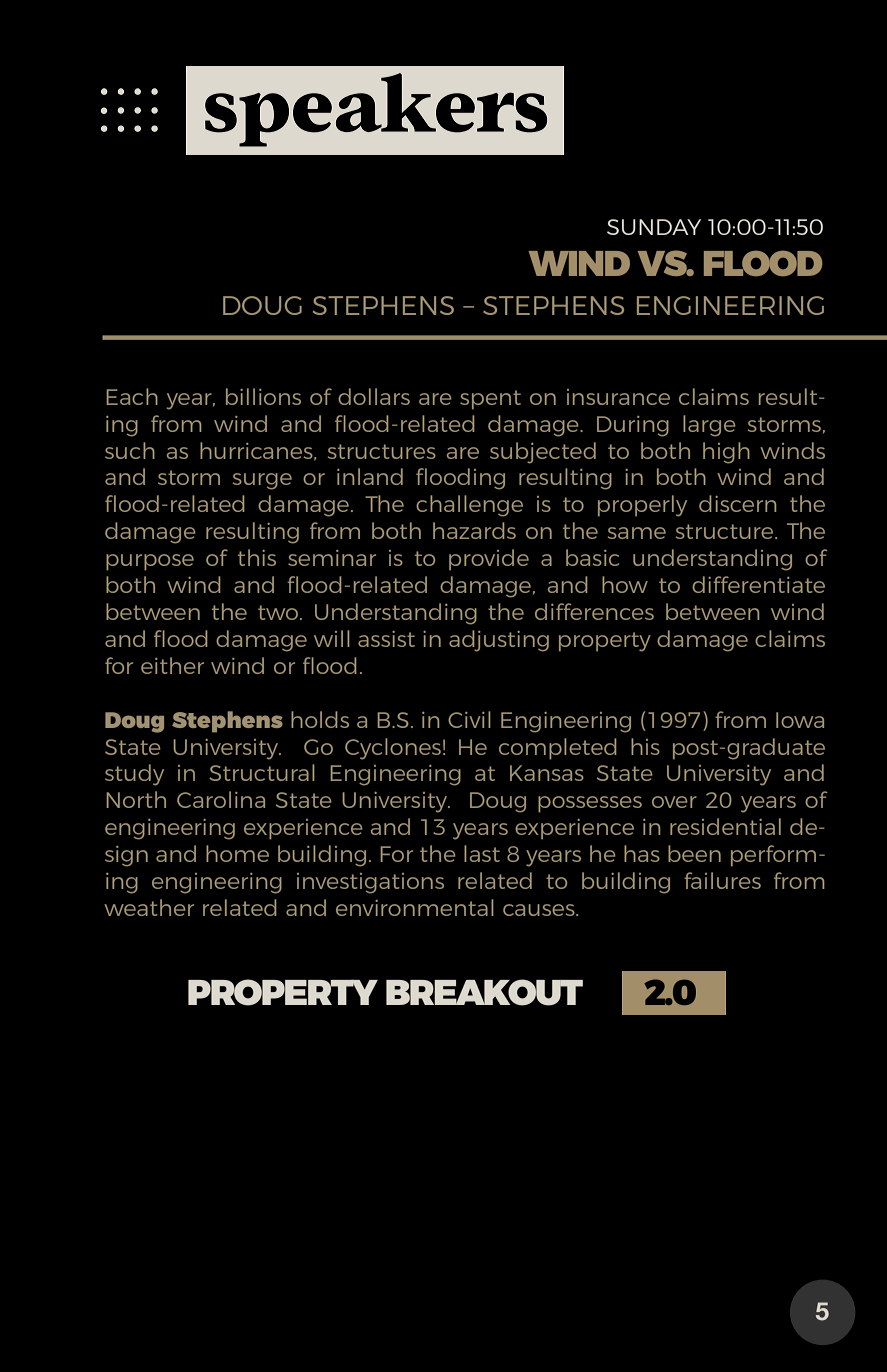 The image size is (887, 1372). Describe the element at coordinates (489, 559) in the screenshot. I see `provide` at that location.
